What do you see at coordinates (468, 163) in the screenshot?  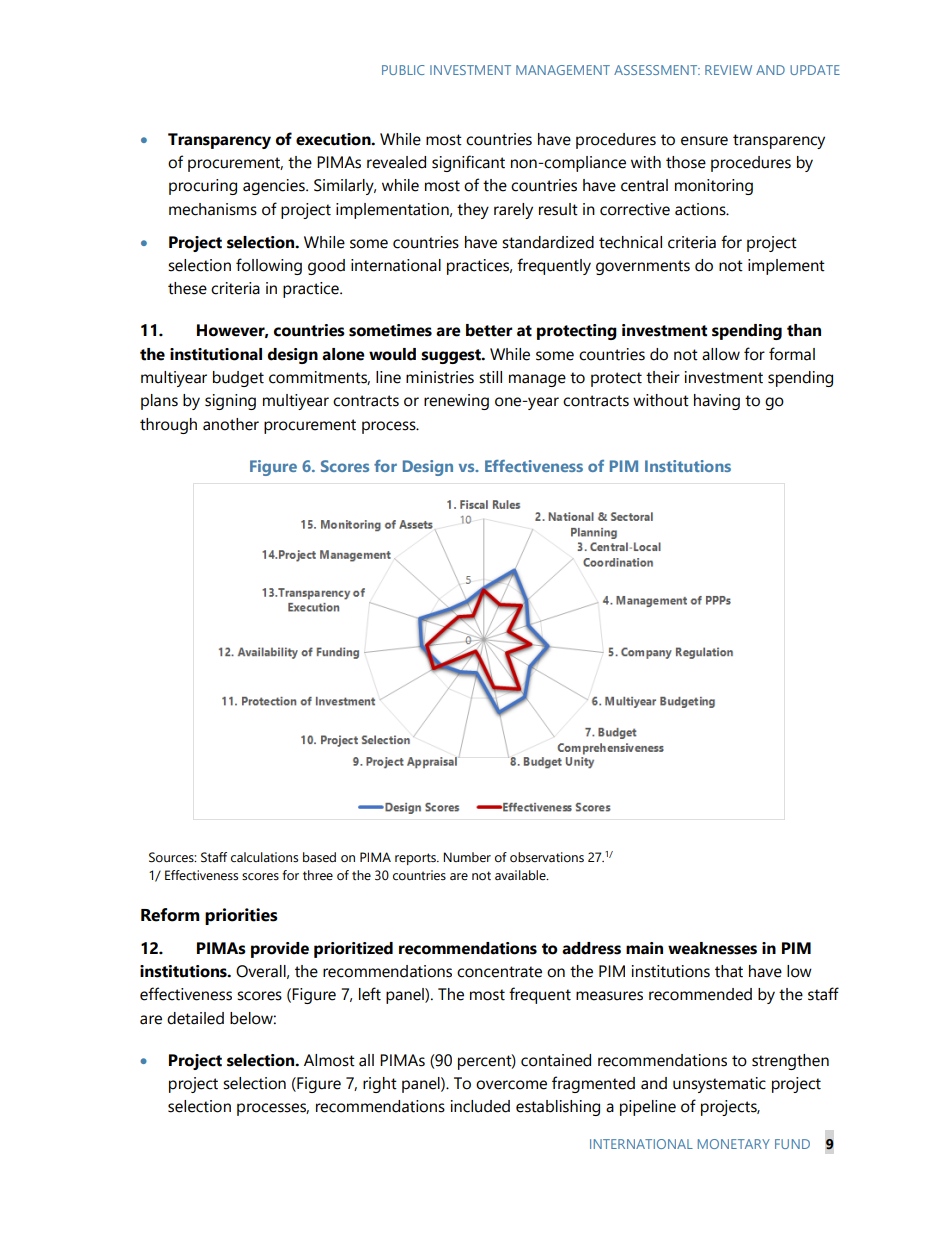 I see `significant` at bounding box center [468, 163].
